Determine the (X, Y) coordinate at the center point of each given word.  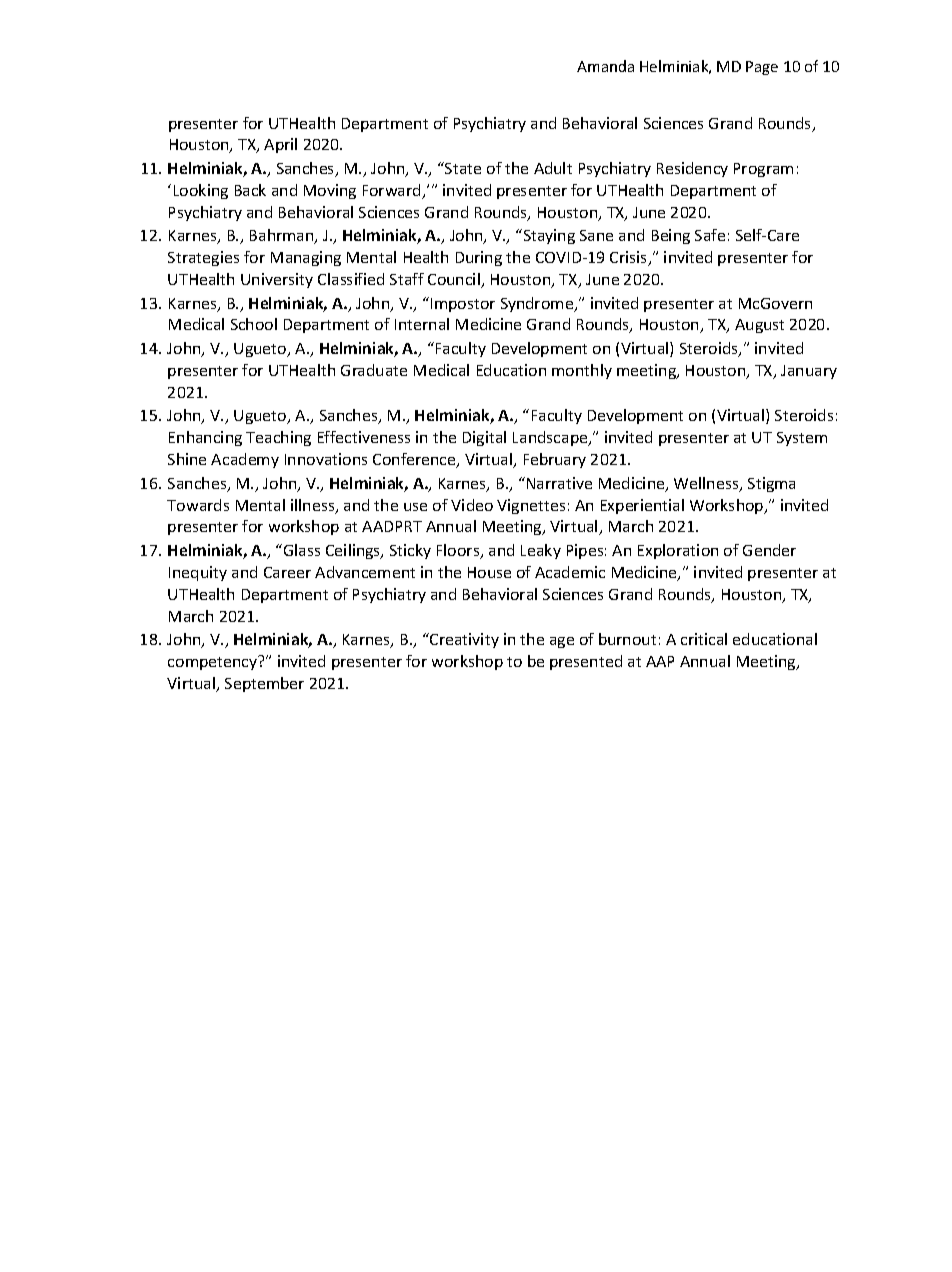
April (280, 145)
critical (704, 639)
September (264, 684)
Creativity (463, 640)
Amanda (605, 66)
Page (762, 68)
